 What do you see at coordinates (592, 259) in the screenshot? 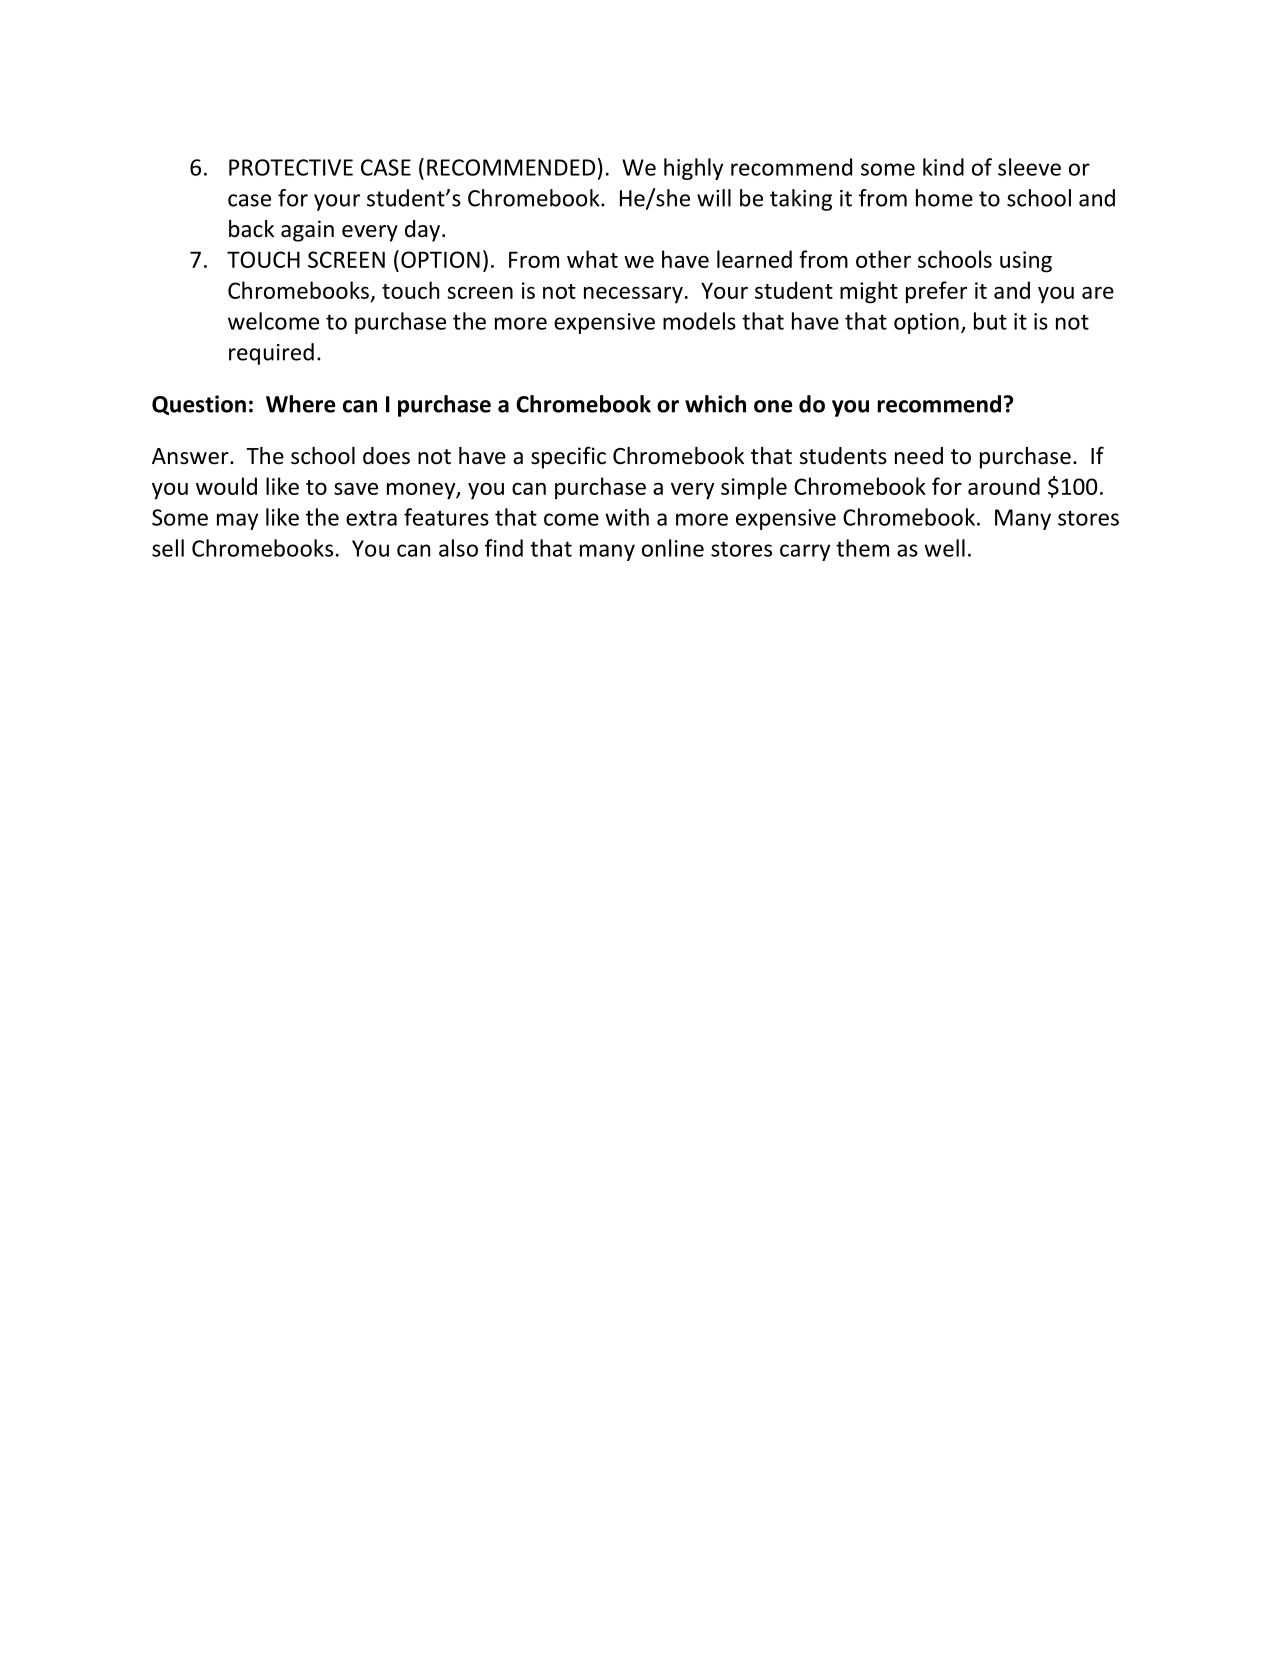
I see `what` at bounding box center [592, 259].
